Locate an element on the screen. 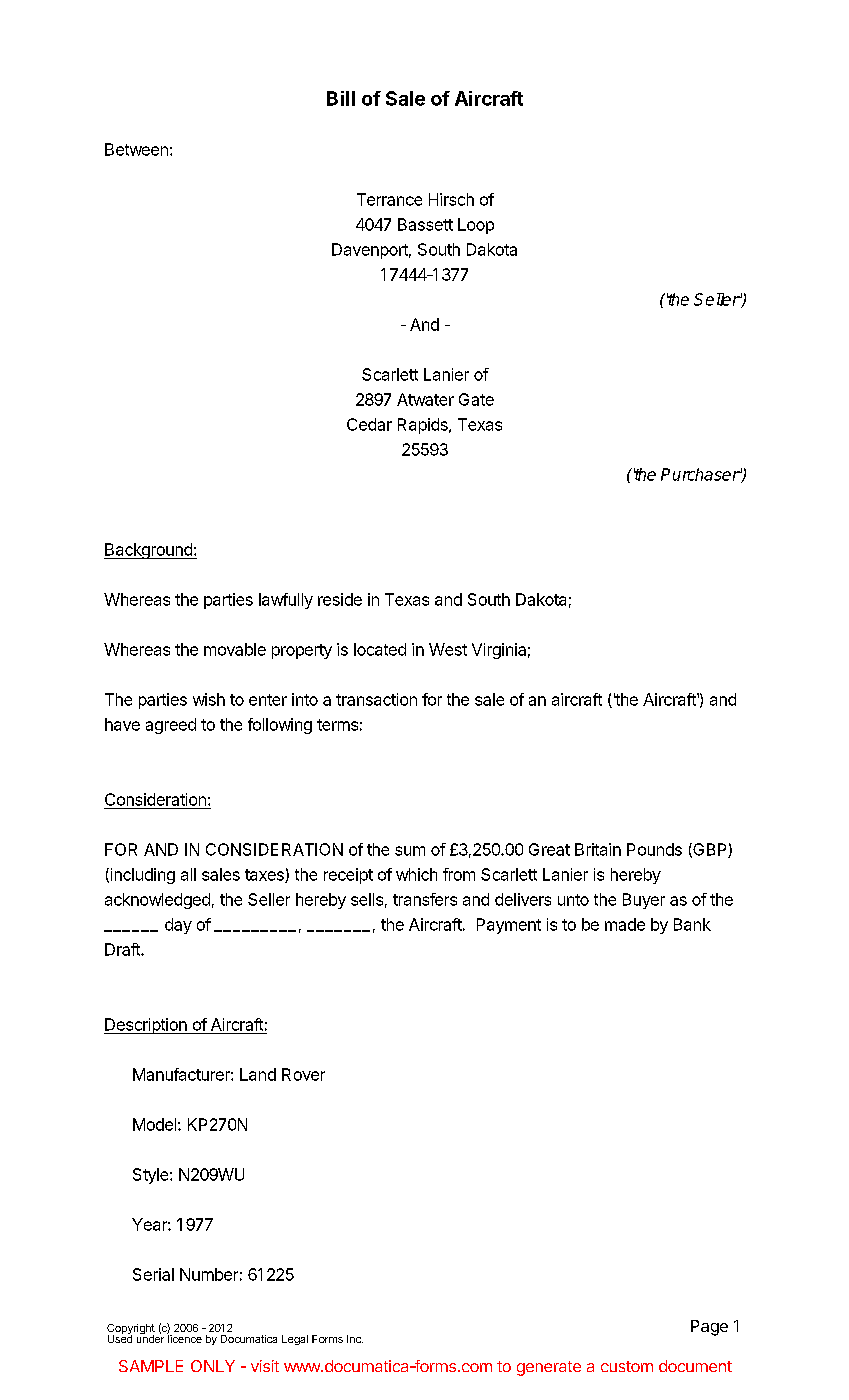 The image size is (849, 1400). Background is located at coordinates (149, 551).
